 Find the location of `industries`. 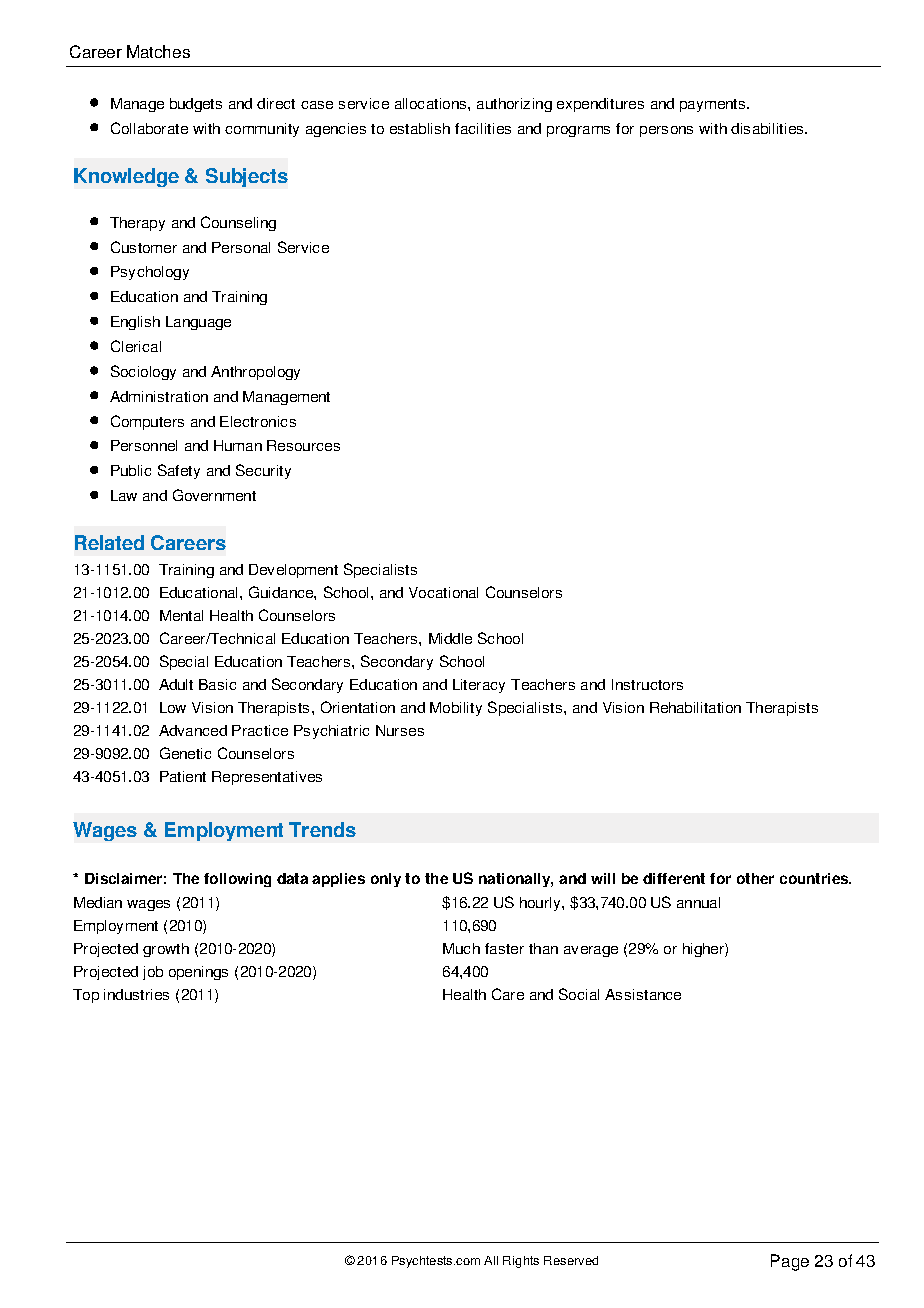

industries is located at coordinates (136, 994).
